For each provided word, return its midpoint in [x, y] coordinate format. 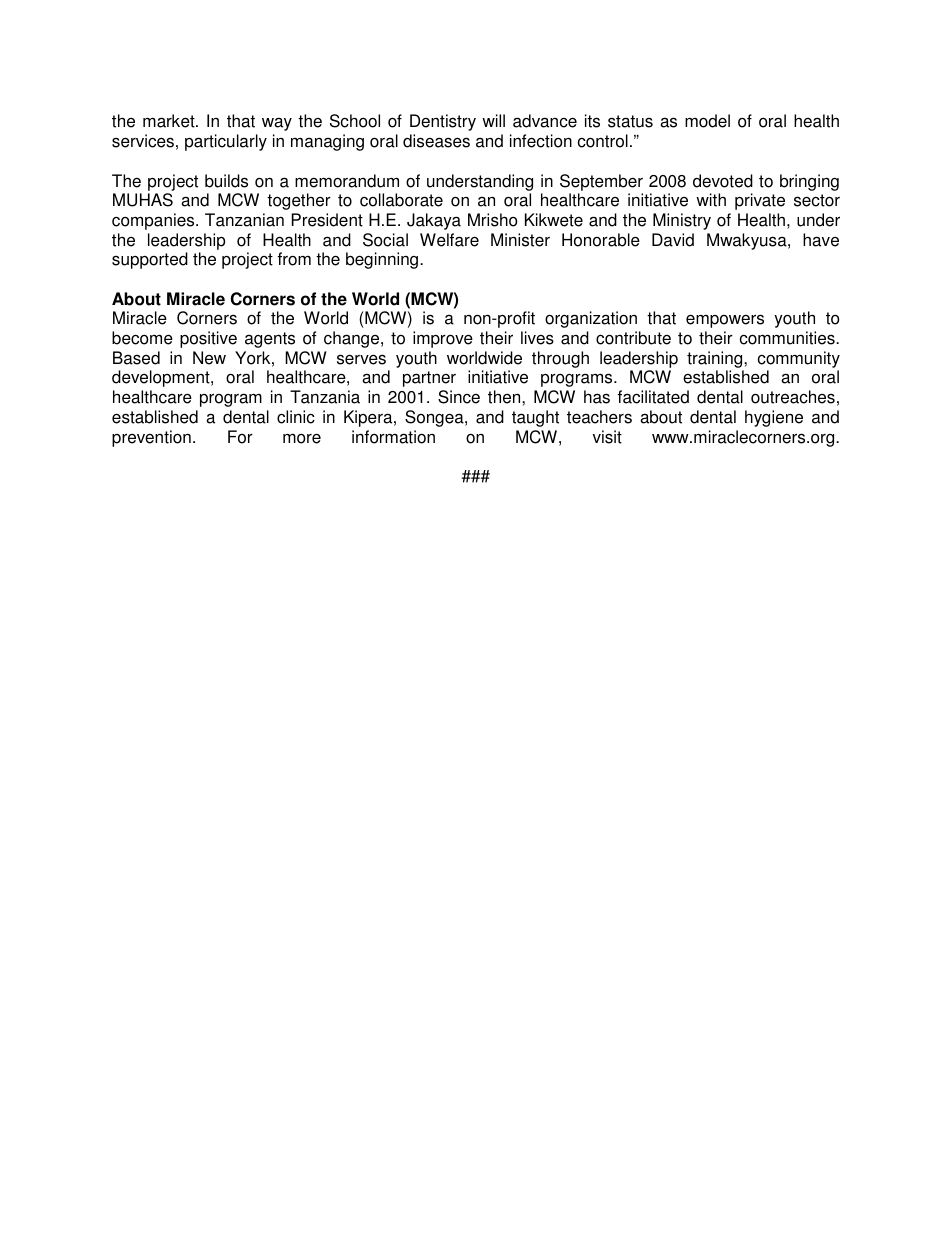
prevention [151, 438]
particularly [226, 142]
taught [535, 418]
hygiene [774, 418]
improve [443, 339]
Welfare [449, 240]
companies [154, 221]
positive [208, 339]
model [707, 121]
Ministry [682, 221]
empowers [725, 321]
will [493, 120]
